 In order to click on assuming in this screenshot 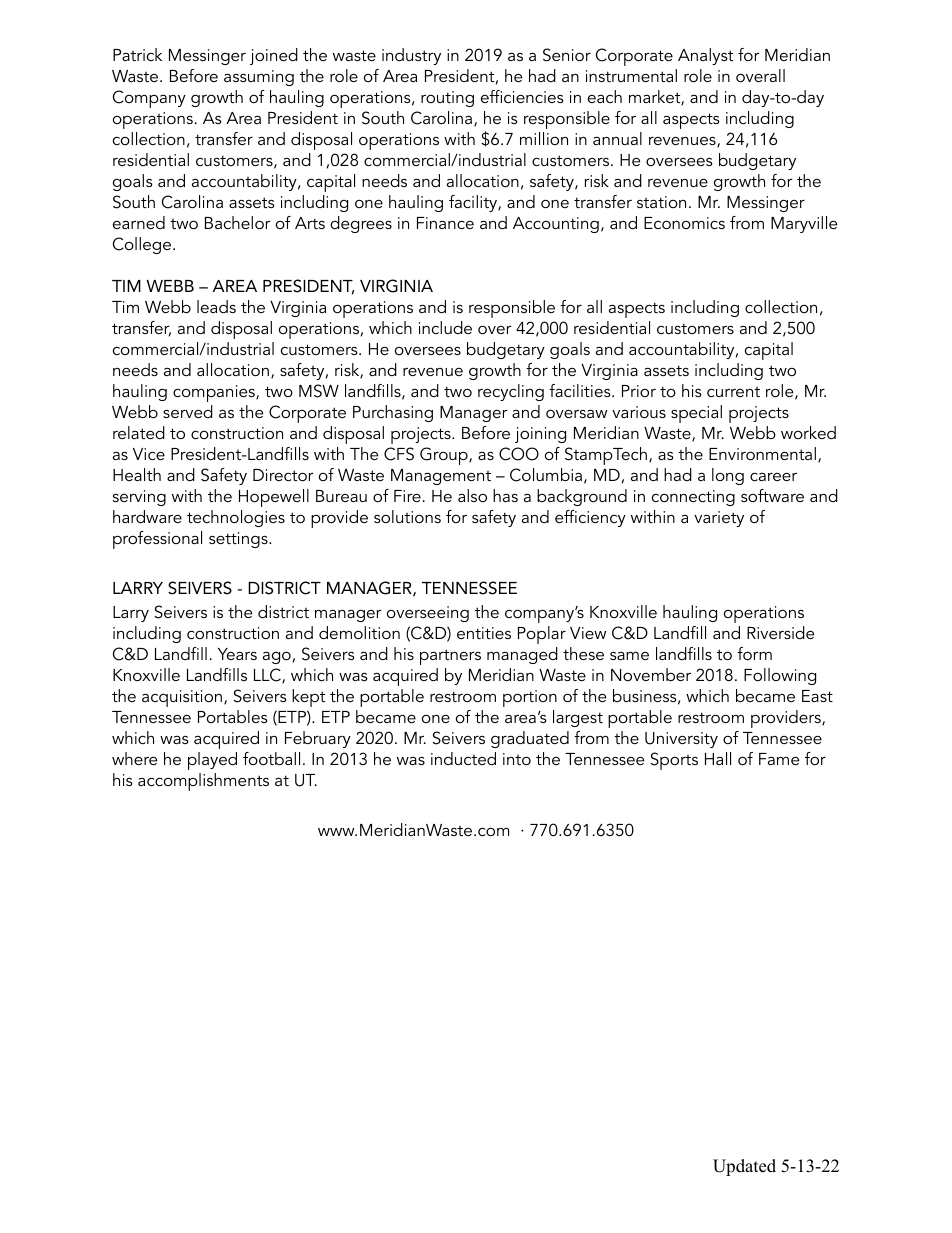, I will do `click(259, 78)`.
